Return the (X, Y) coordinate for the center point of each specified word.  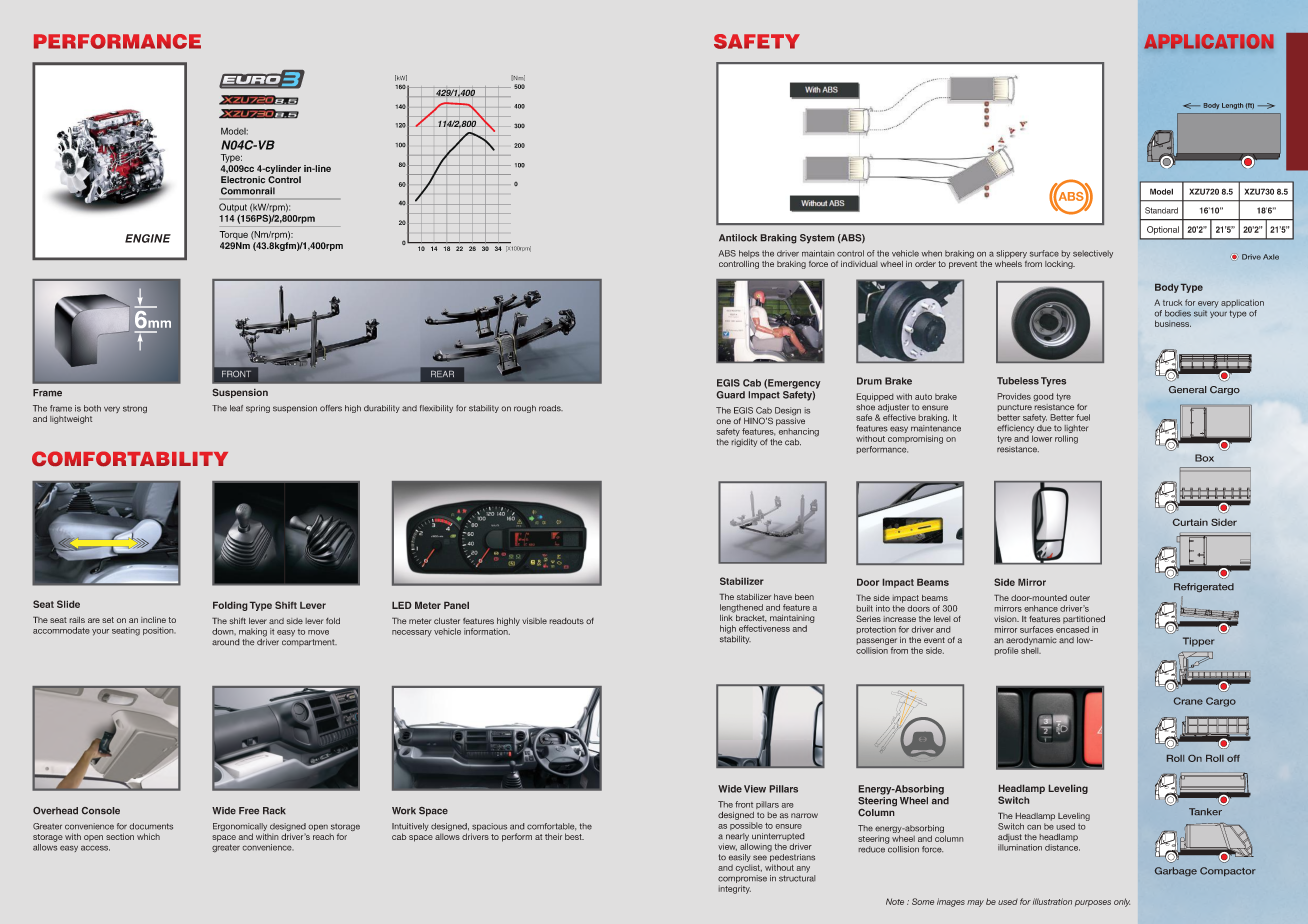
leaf (236, 408)
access (95, 848)
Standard (1161, 210)
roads (551, 408)
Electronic (243, 180)
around (225, 642)
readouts (567, 621)
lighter (1076, 429)
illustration (1052, 901)
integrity (735, 889)
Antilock (738, 238)
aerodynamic (1031, 641)
